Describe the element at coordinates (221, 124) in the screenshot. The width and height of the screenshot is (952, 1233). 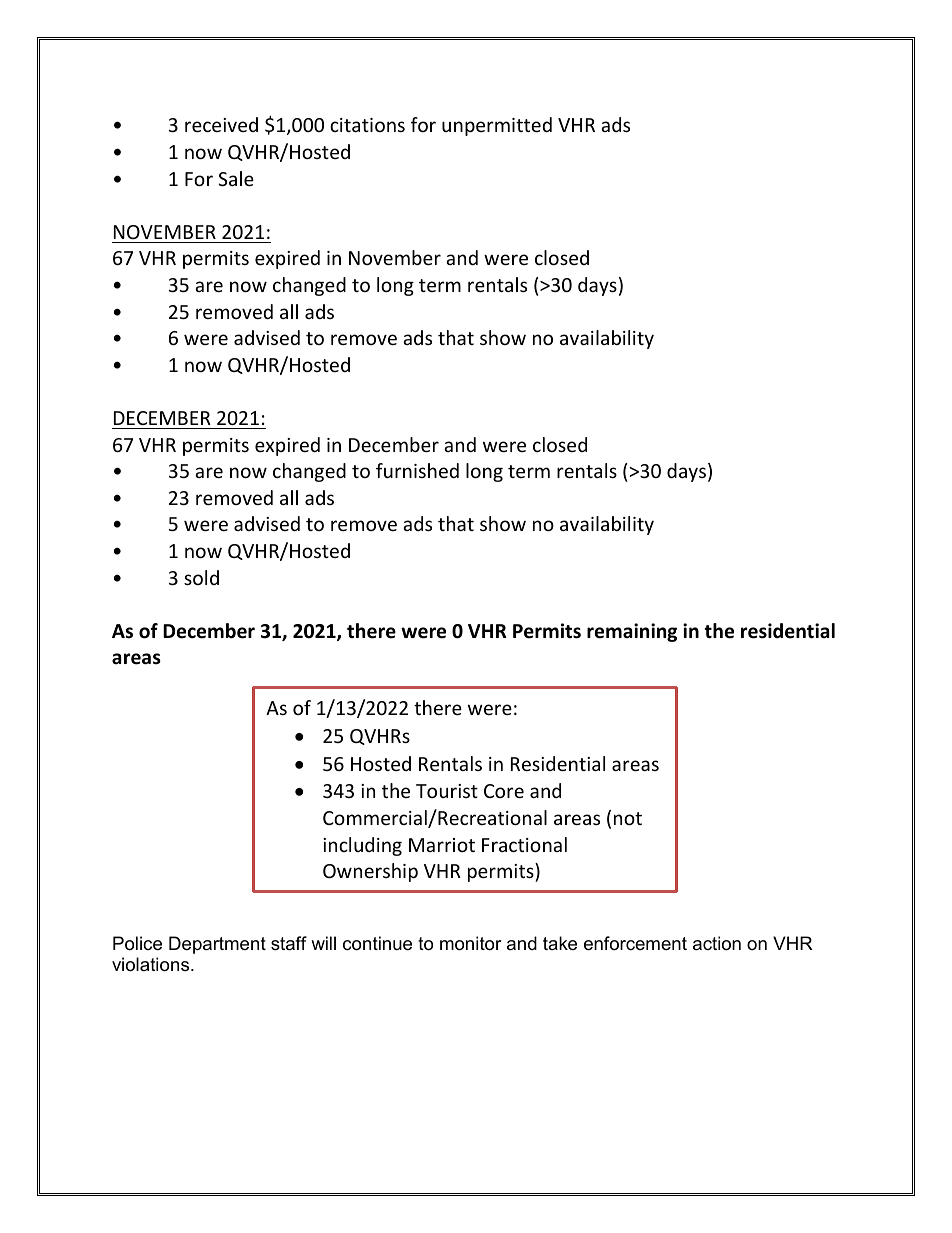
I see `received` at that location.
